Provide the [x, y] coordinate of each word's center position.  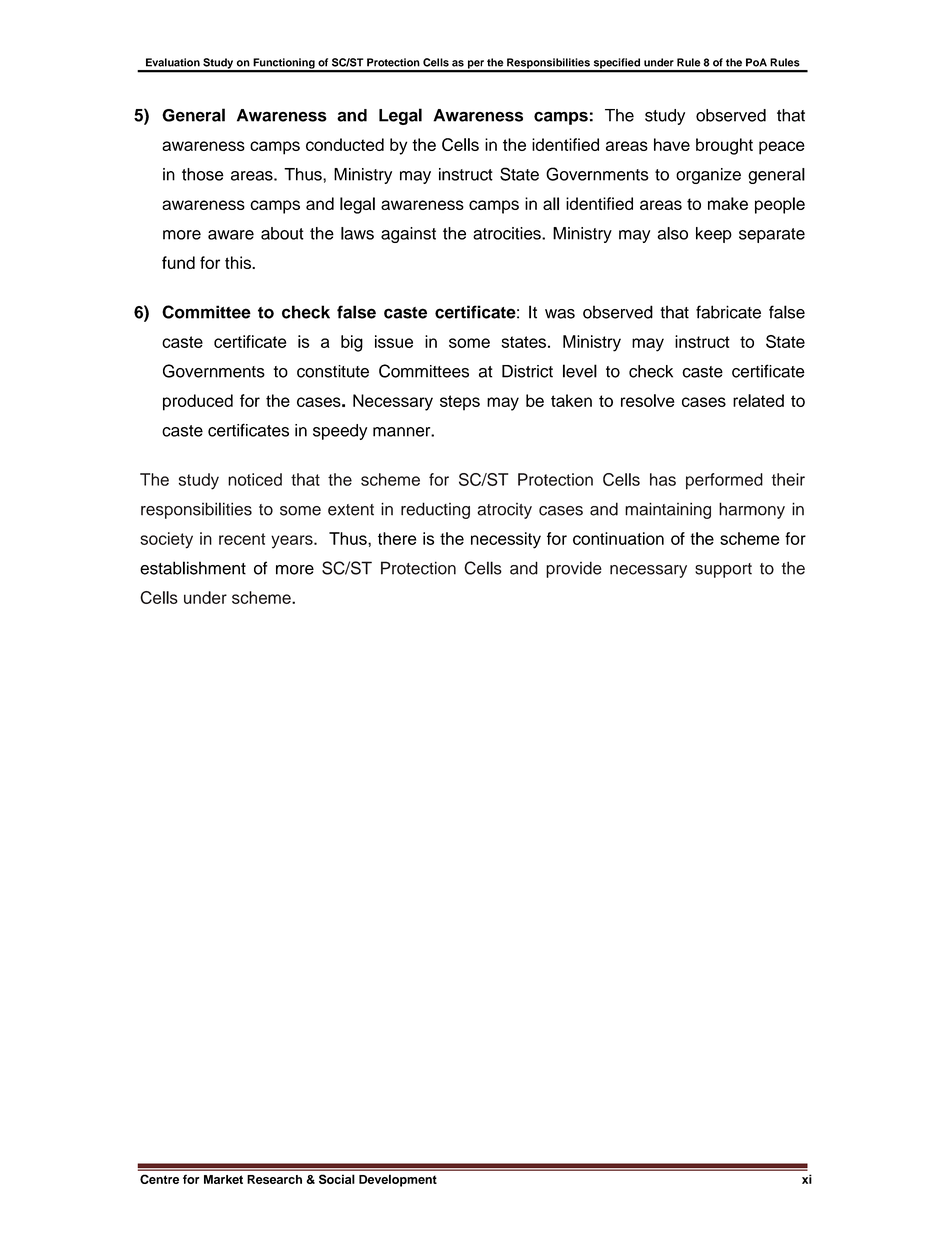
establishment [193, 568]
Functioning [284, 64]
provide [574, 569]
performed [724, 481]
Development [398, 1180]
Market [223, 1179]
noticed [255, 479]
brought [724, 146]
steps [460, 403]
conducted [345, 144]
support [723, 570]
